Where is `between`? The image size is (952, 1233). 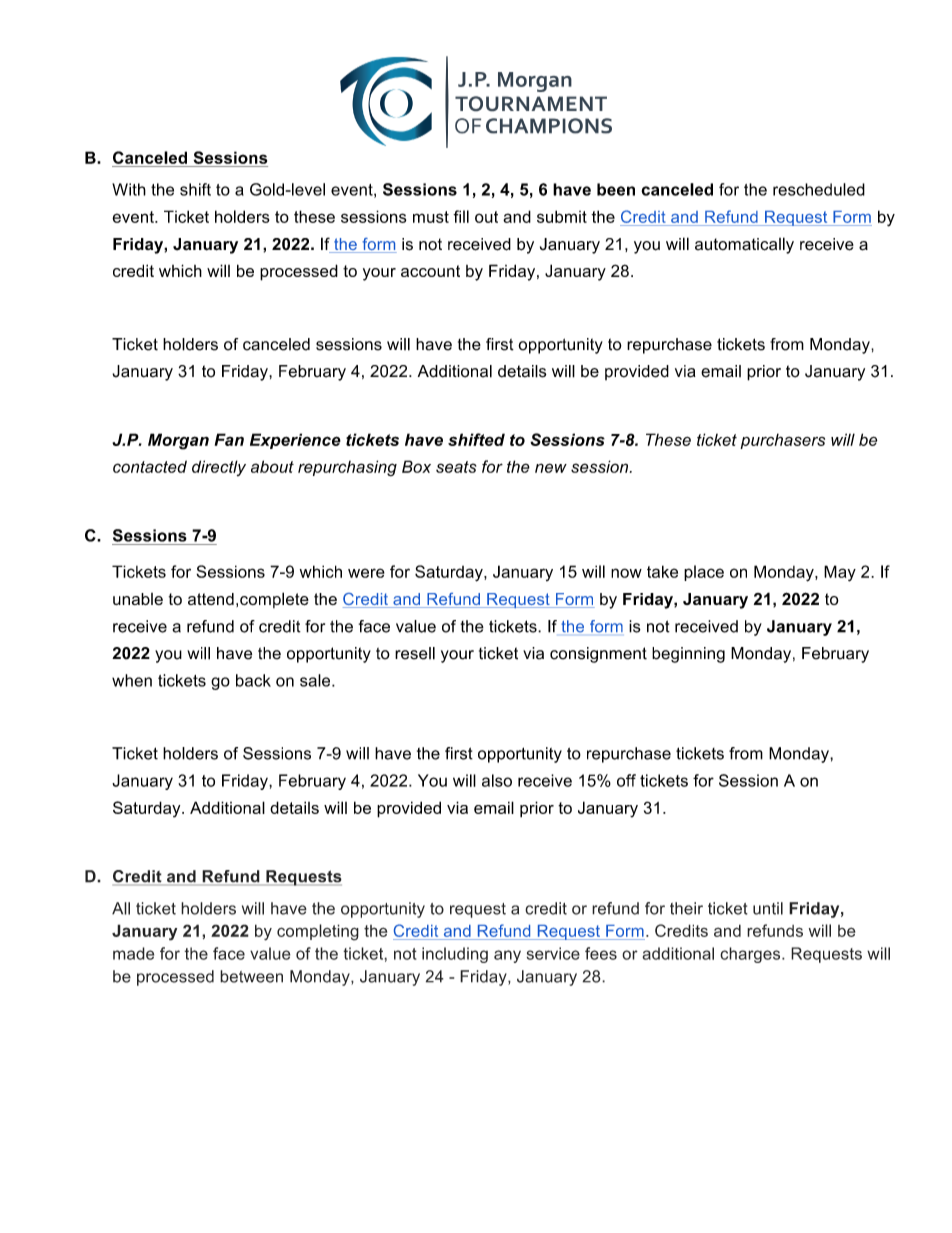 between is located at coordinates (251, 976).
